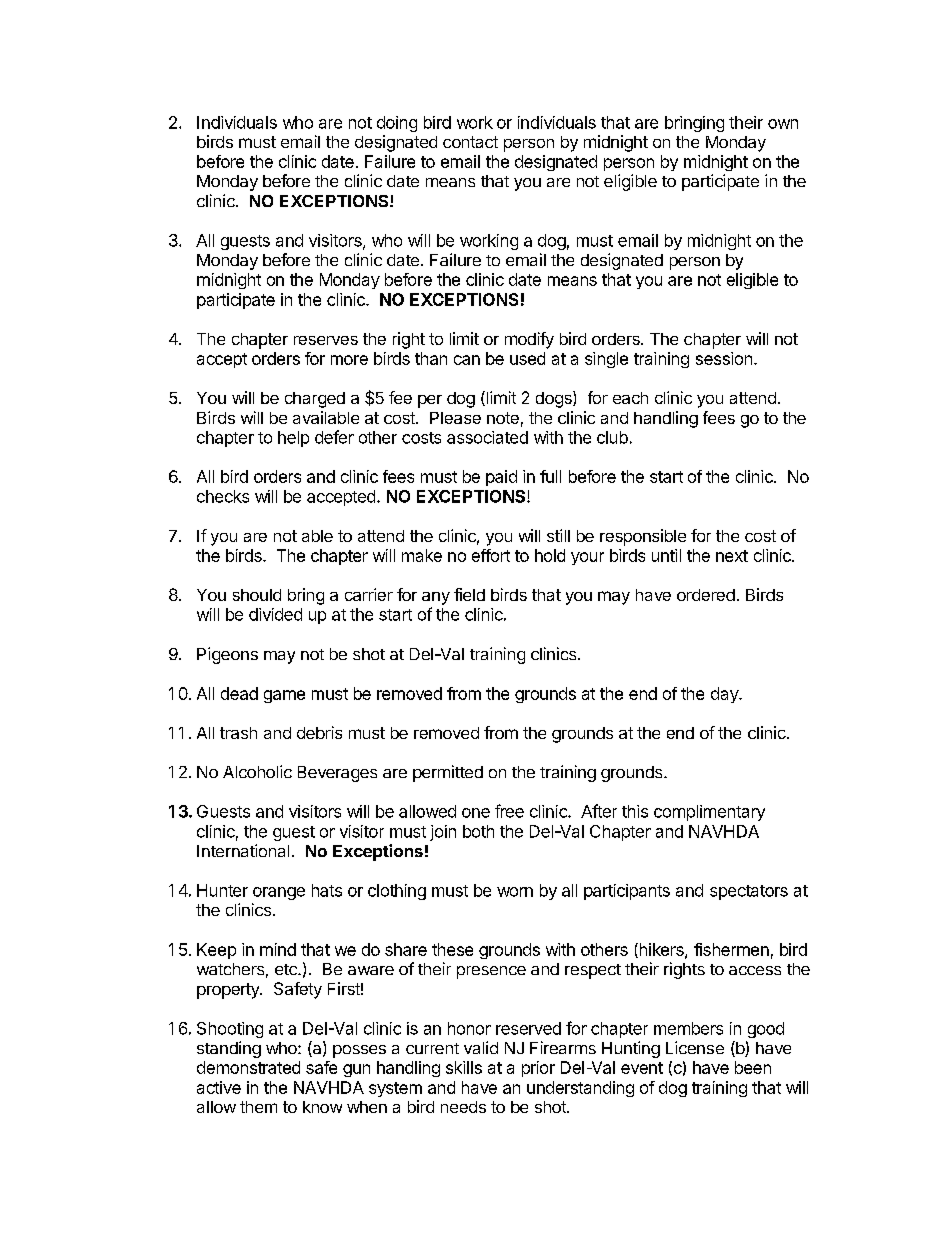 This image has width=952, height=1233. What do you see at coordinates (503, 418) in the image?
I see `note` at bounding box center [503, 418].
